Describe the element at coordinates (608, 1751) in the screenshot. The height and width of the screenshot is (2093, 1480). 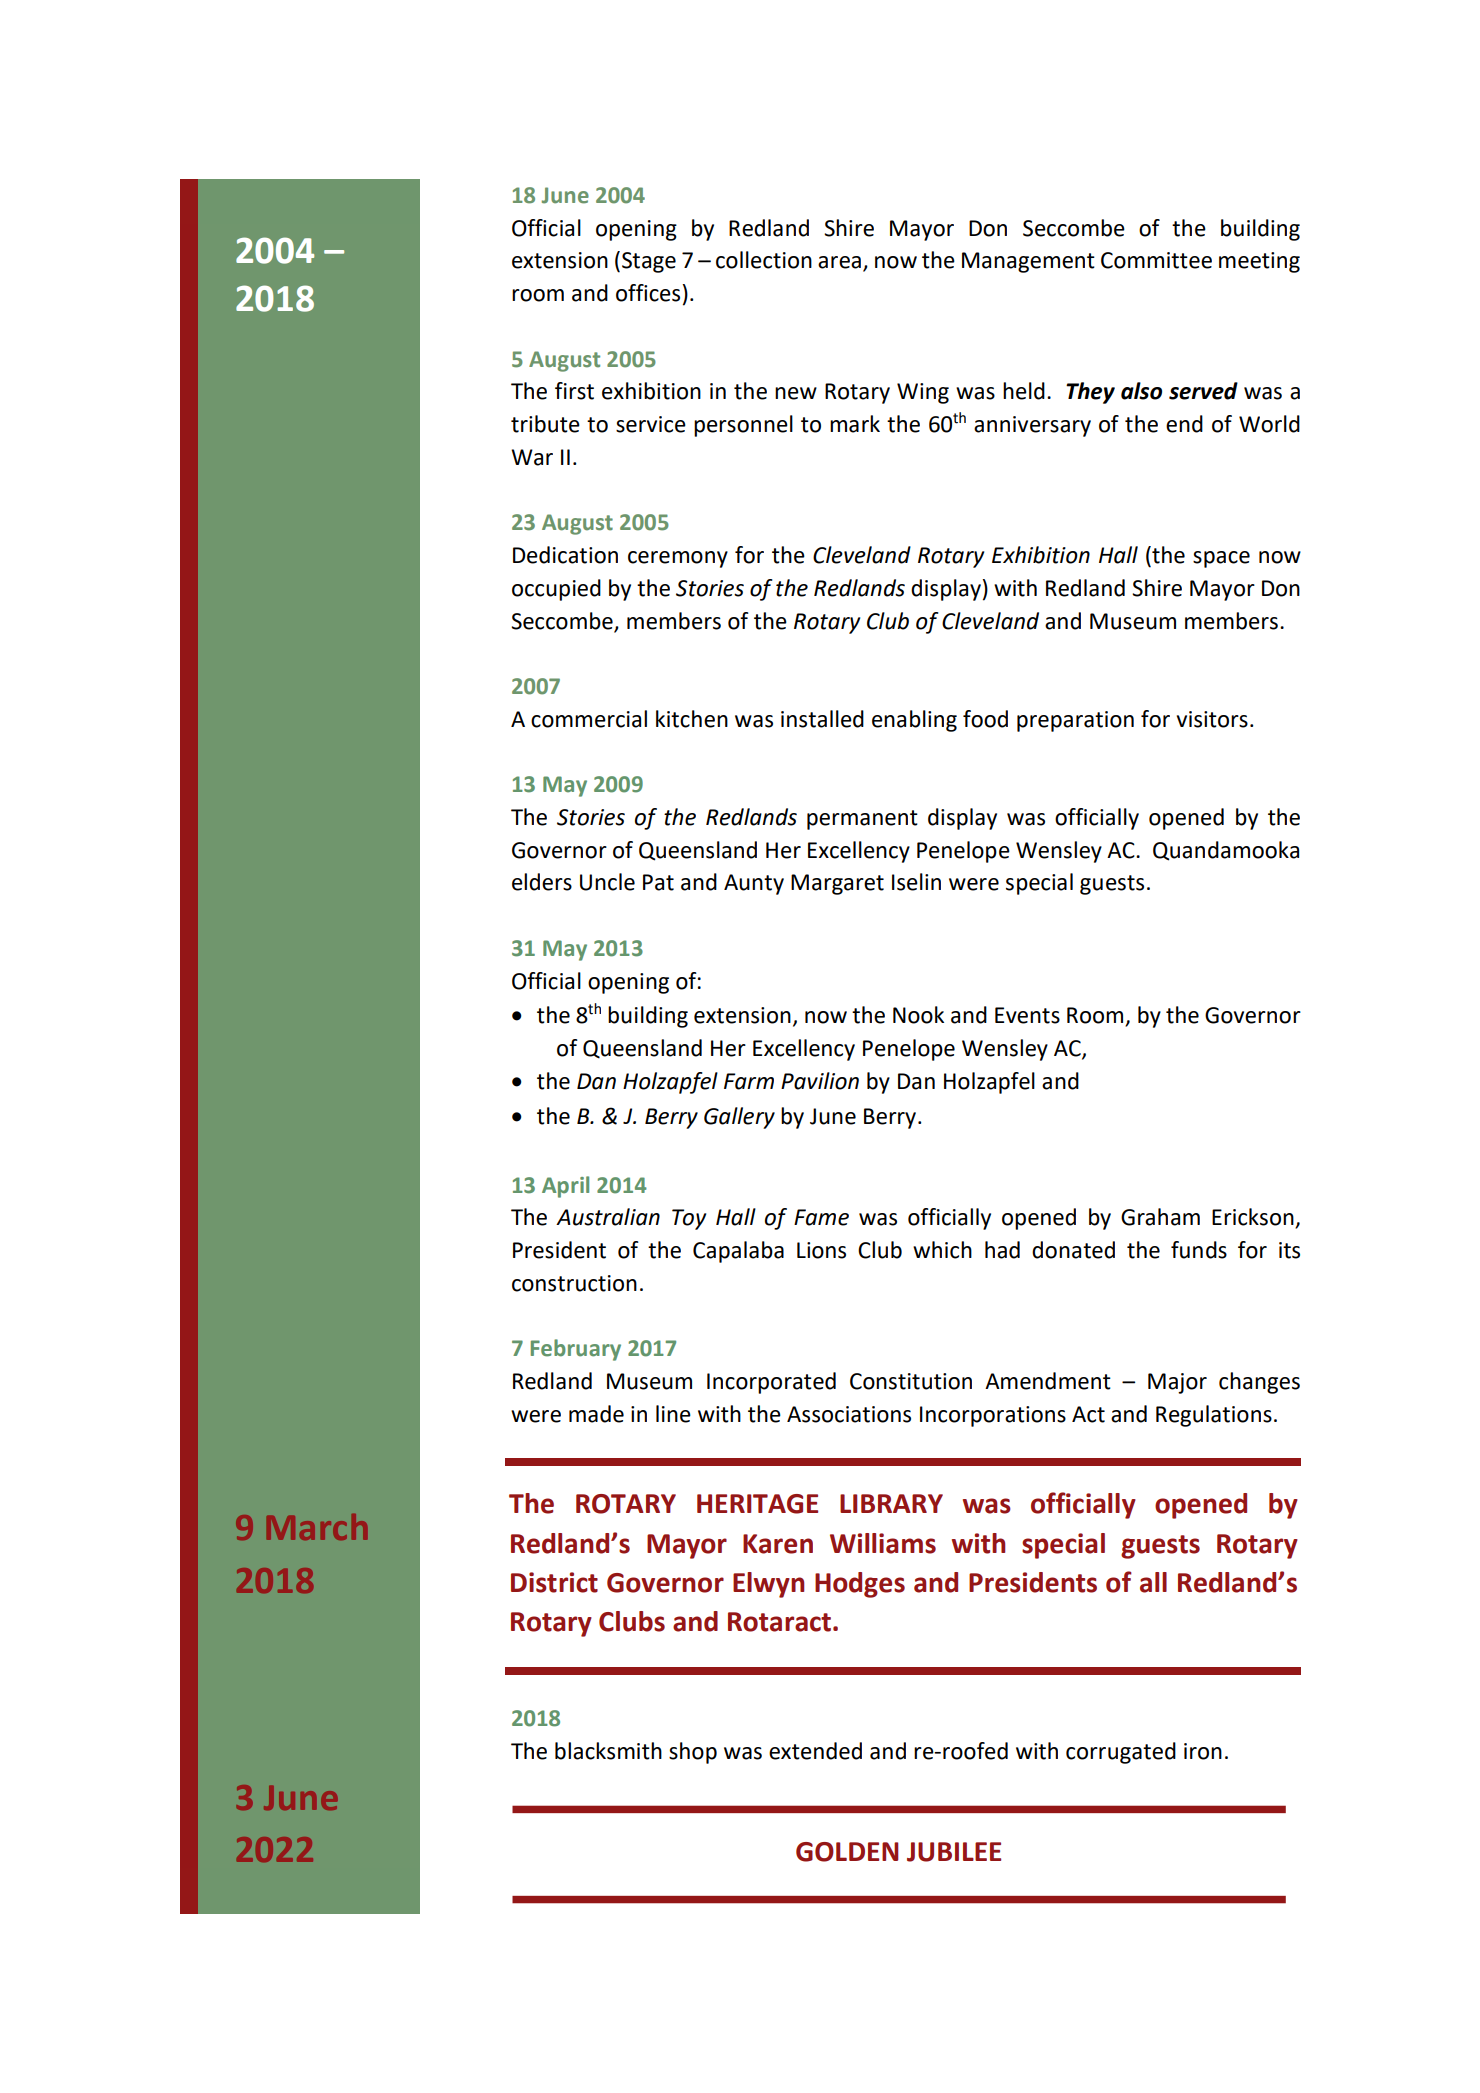
I see `blacksmith` at that location.
